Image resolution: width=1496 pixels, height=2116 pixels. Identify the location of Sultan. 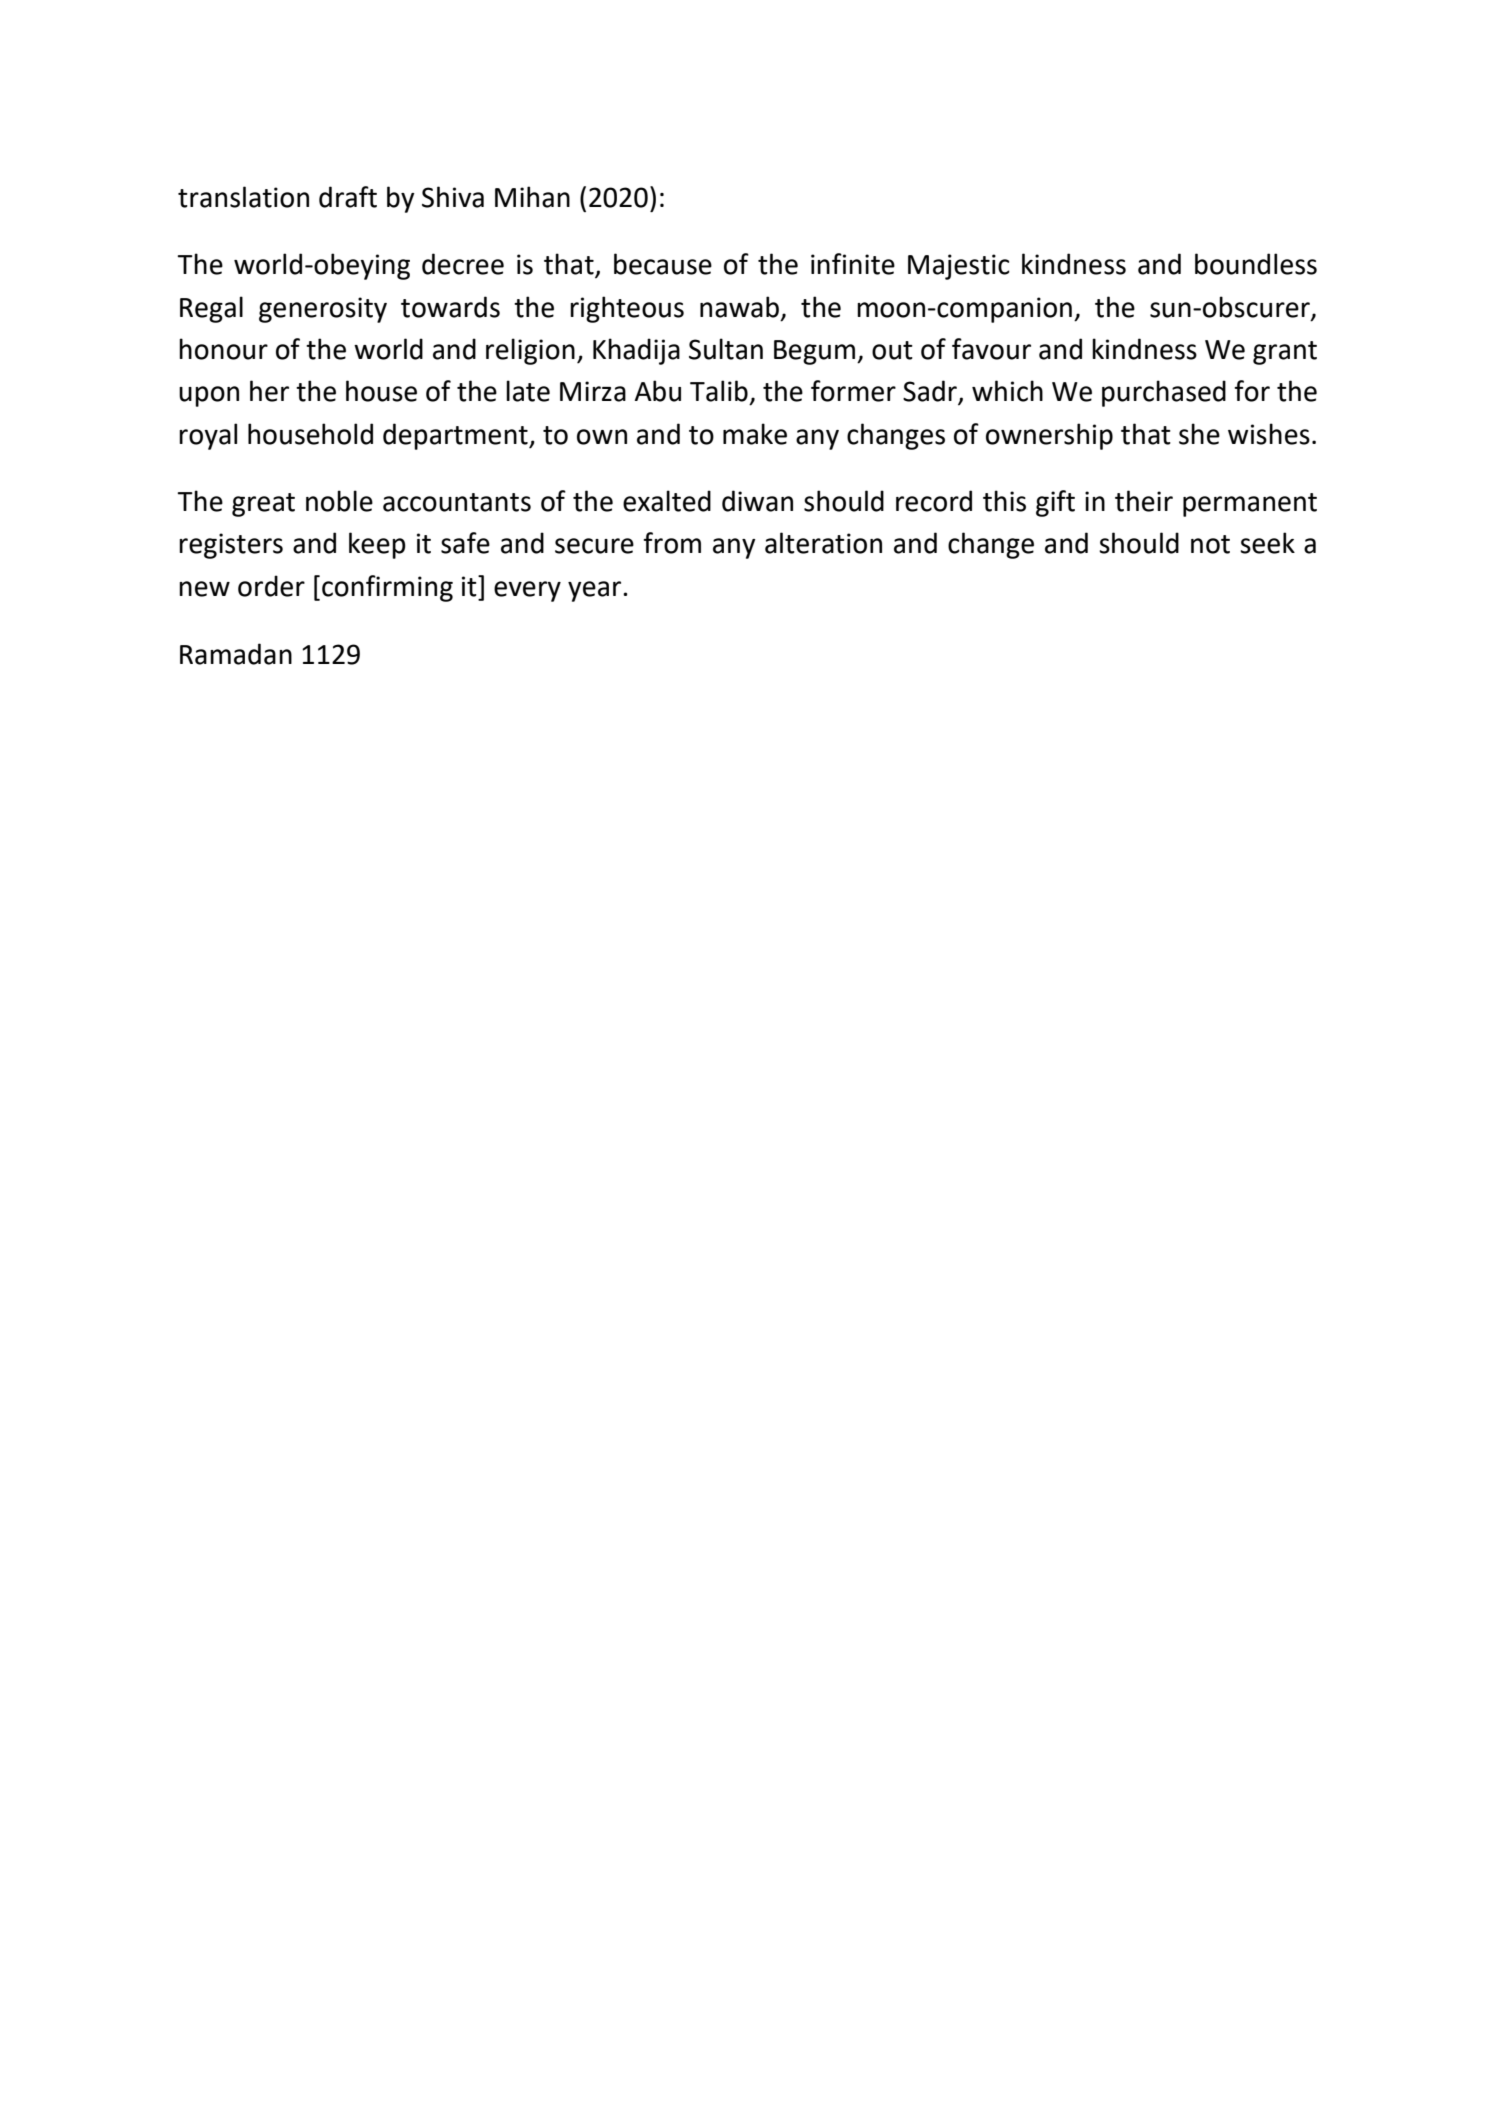
(726, 349).
